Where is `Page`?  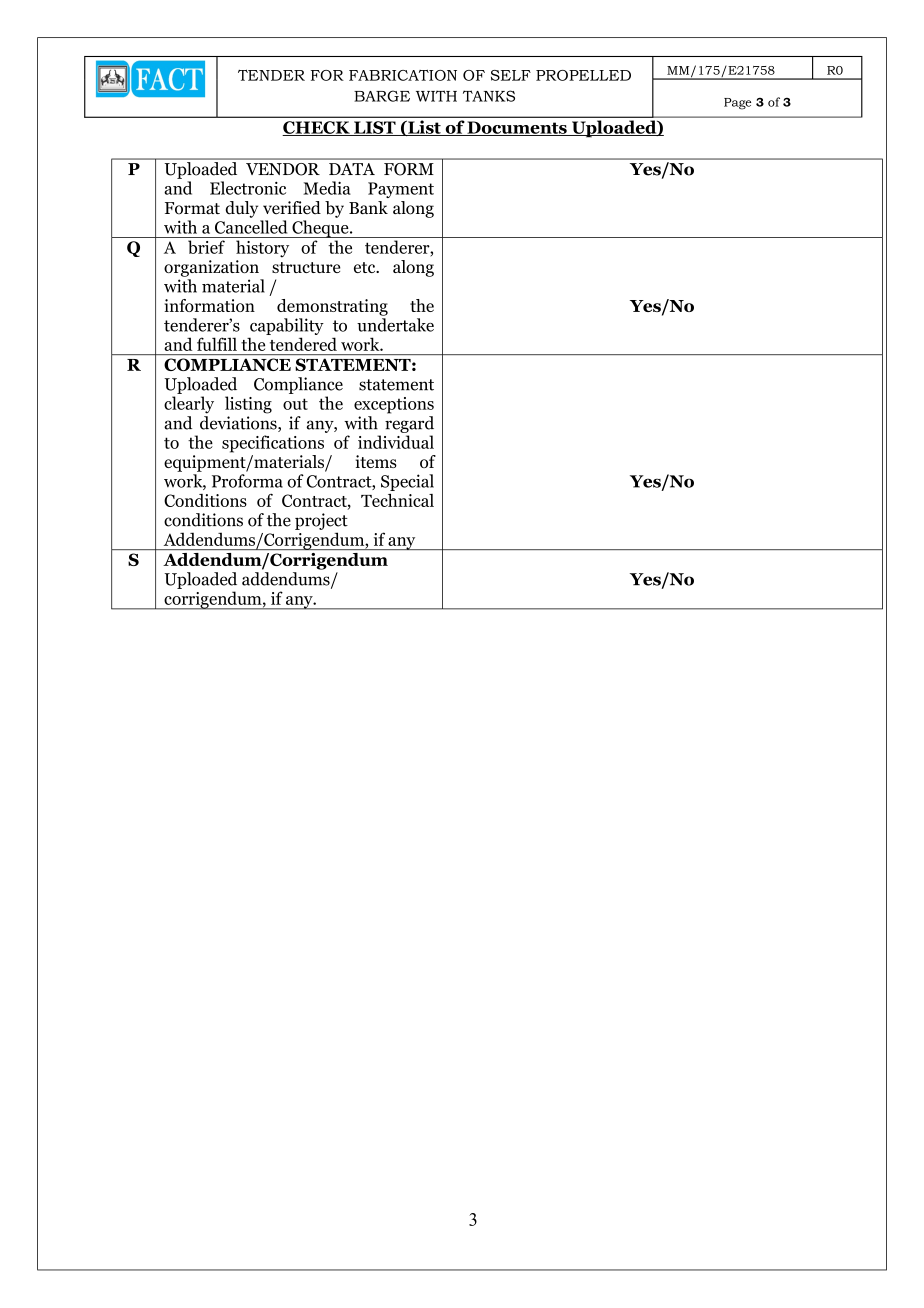
Page is located at coordinates (737, 104).
